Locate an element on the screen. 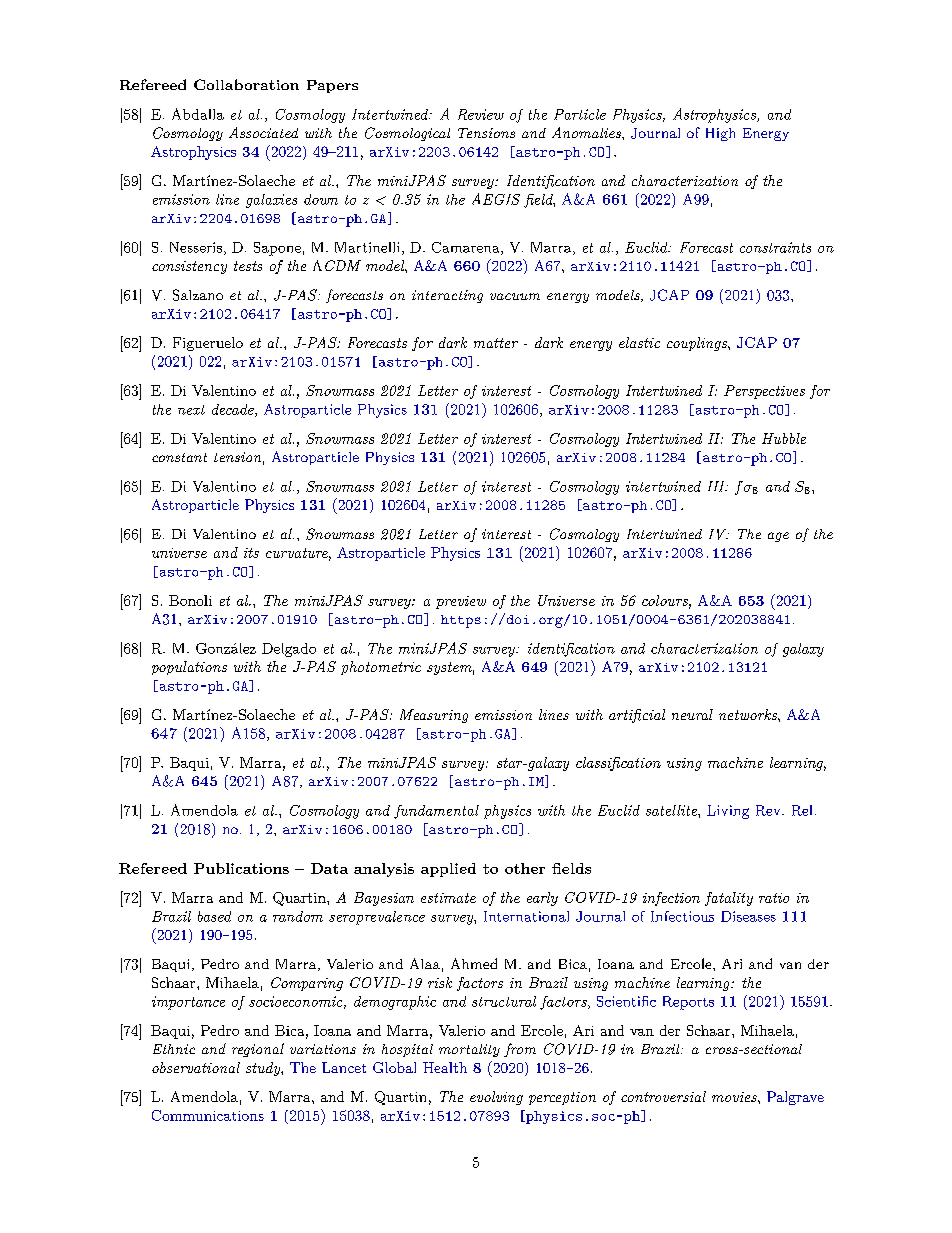 This screenshot has width=952, height=1233. Cosmological is located at coordinates (407, 134).
